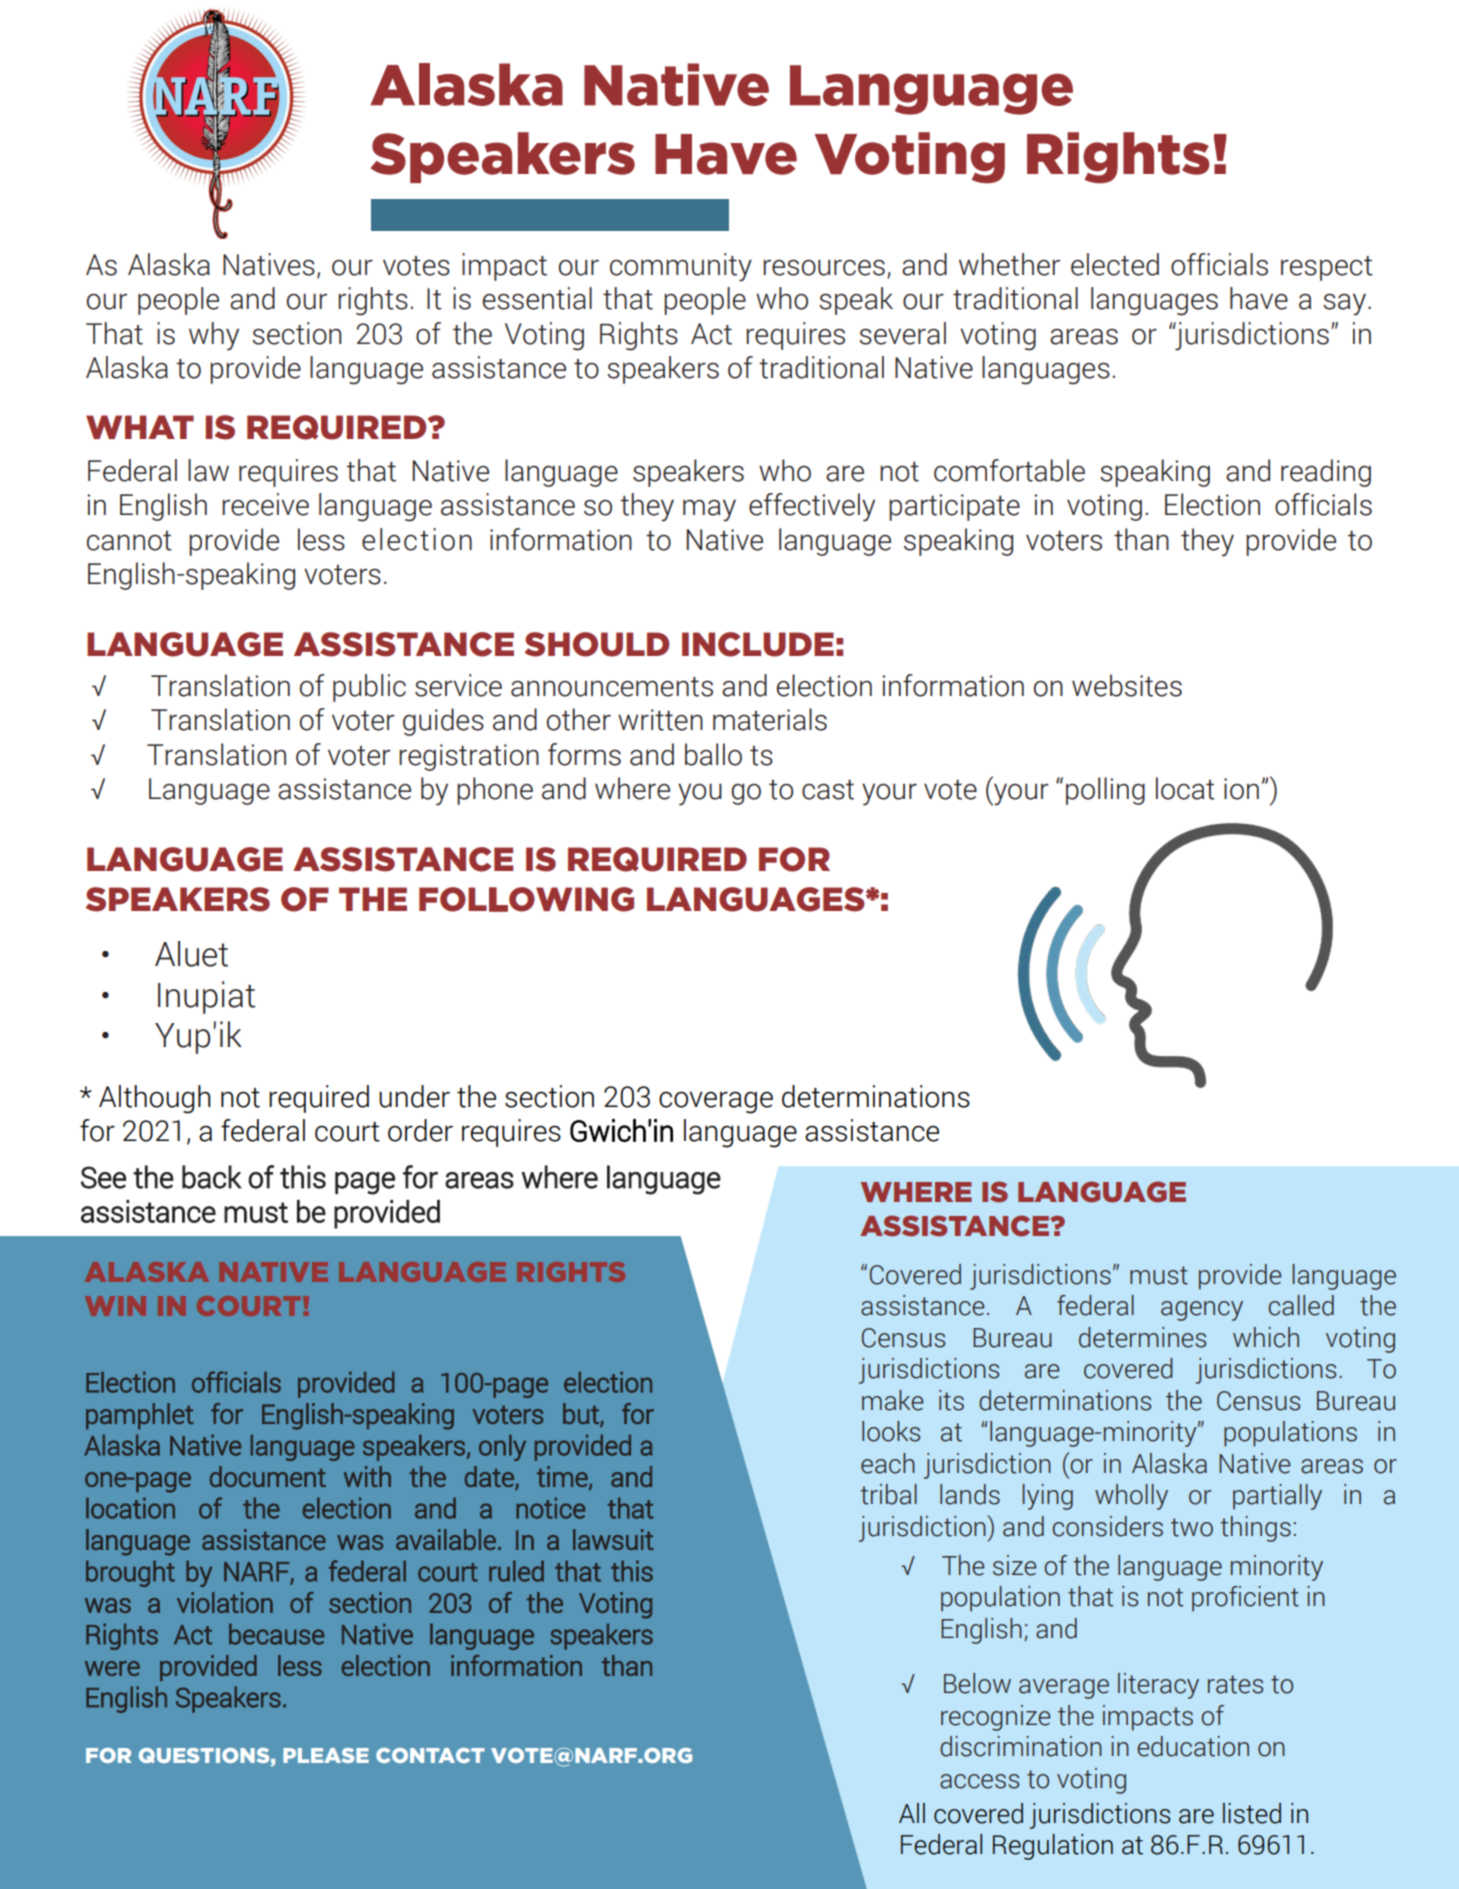 This screenshot has width=1459, height=1889. I want to click on cast, so click(828, 789).
